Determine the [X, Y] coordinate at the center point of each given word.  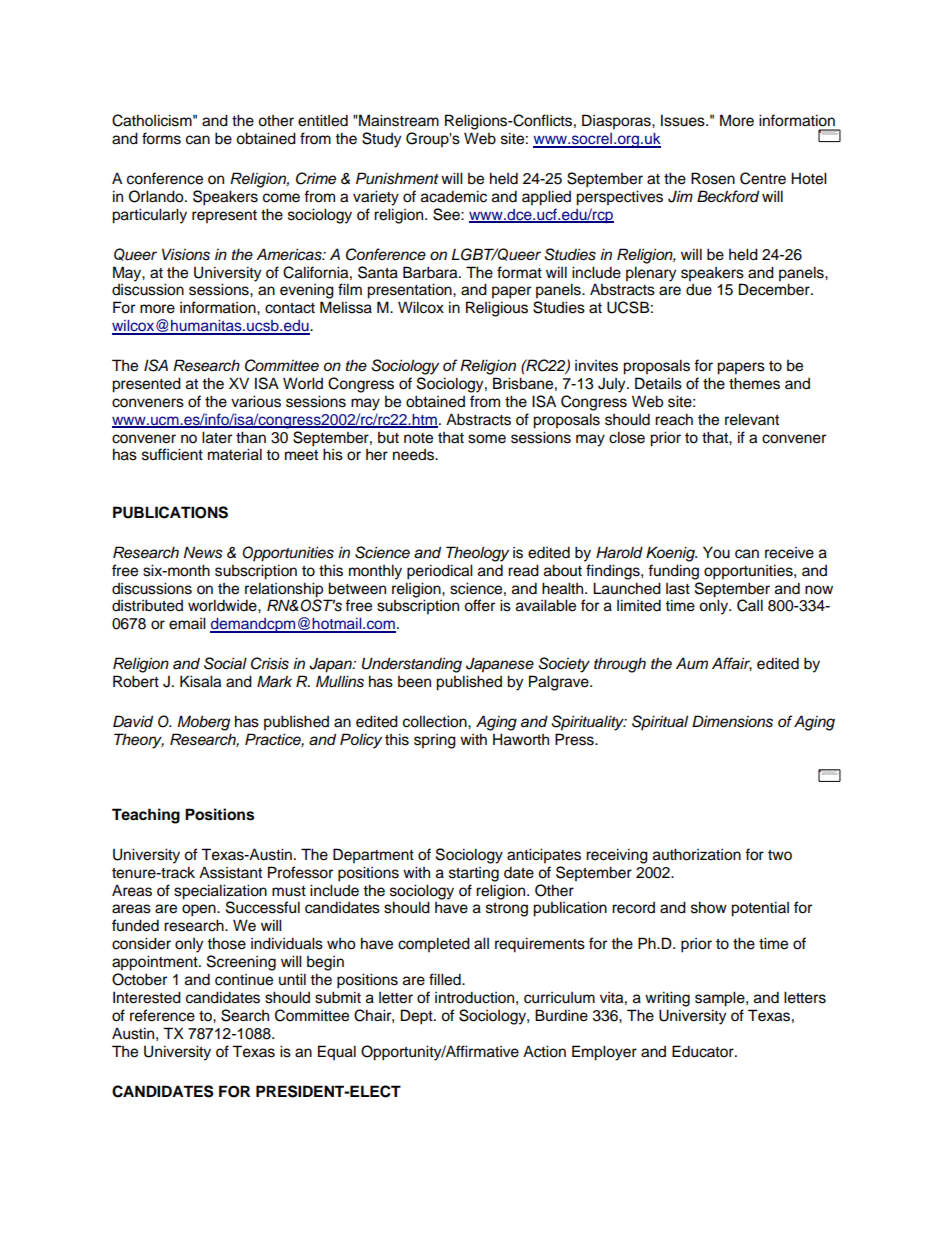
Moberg [203, 723]
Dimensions [732, 721]
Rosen [713, 178]
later [217, 437]
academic [454, 196]
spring [435, 741]
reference [162, 1015]
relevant [752, 419]
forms [161, 138]
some [487, 439]
